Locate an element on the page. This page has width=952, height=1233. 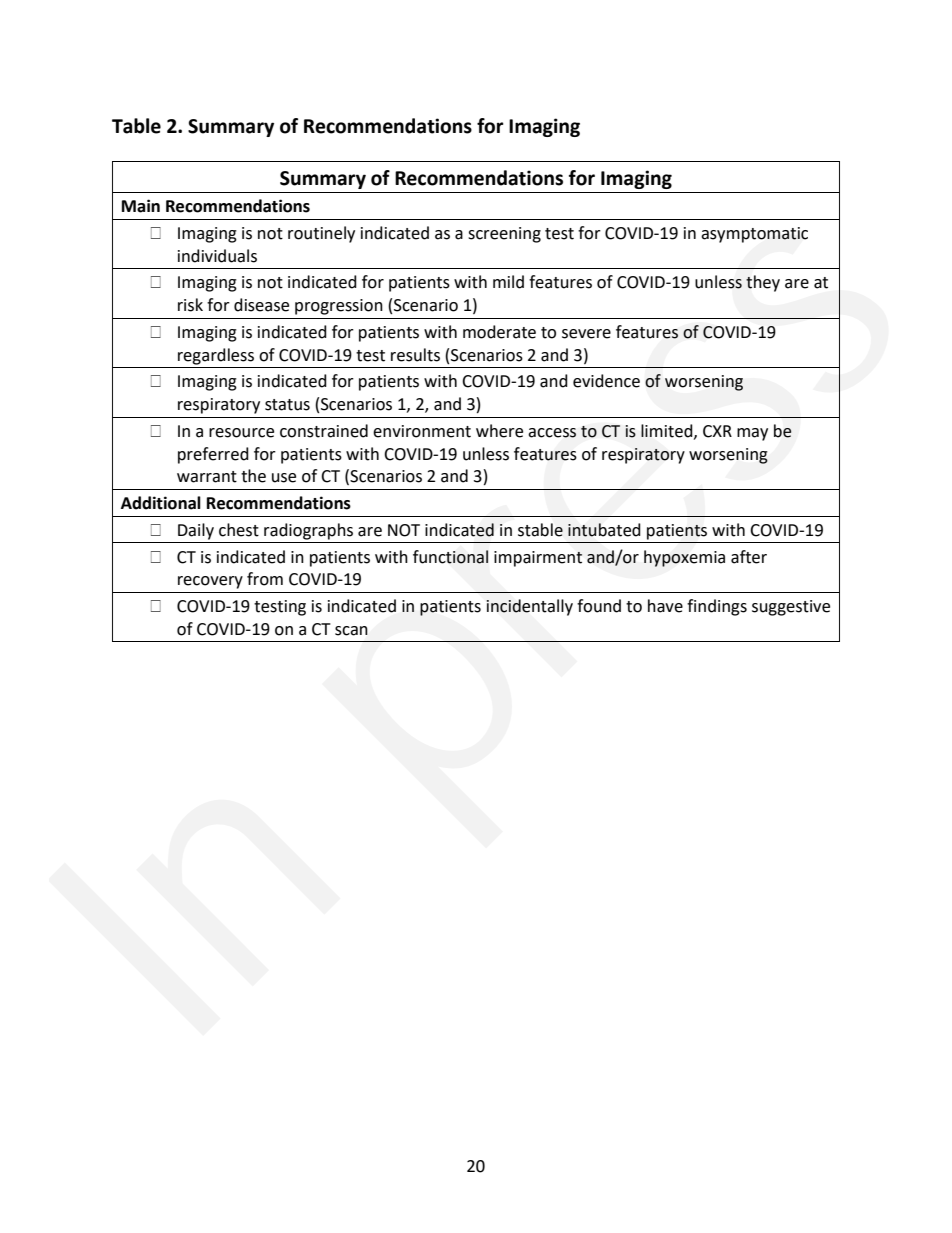
results is located at coordinates (415, 355).
